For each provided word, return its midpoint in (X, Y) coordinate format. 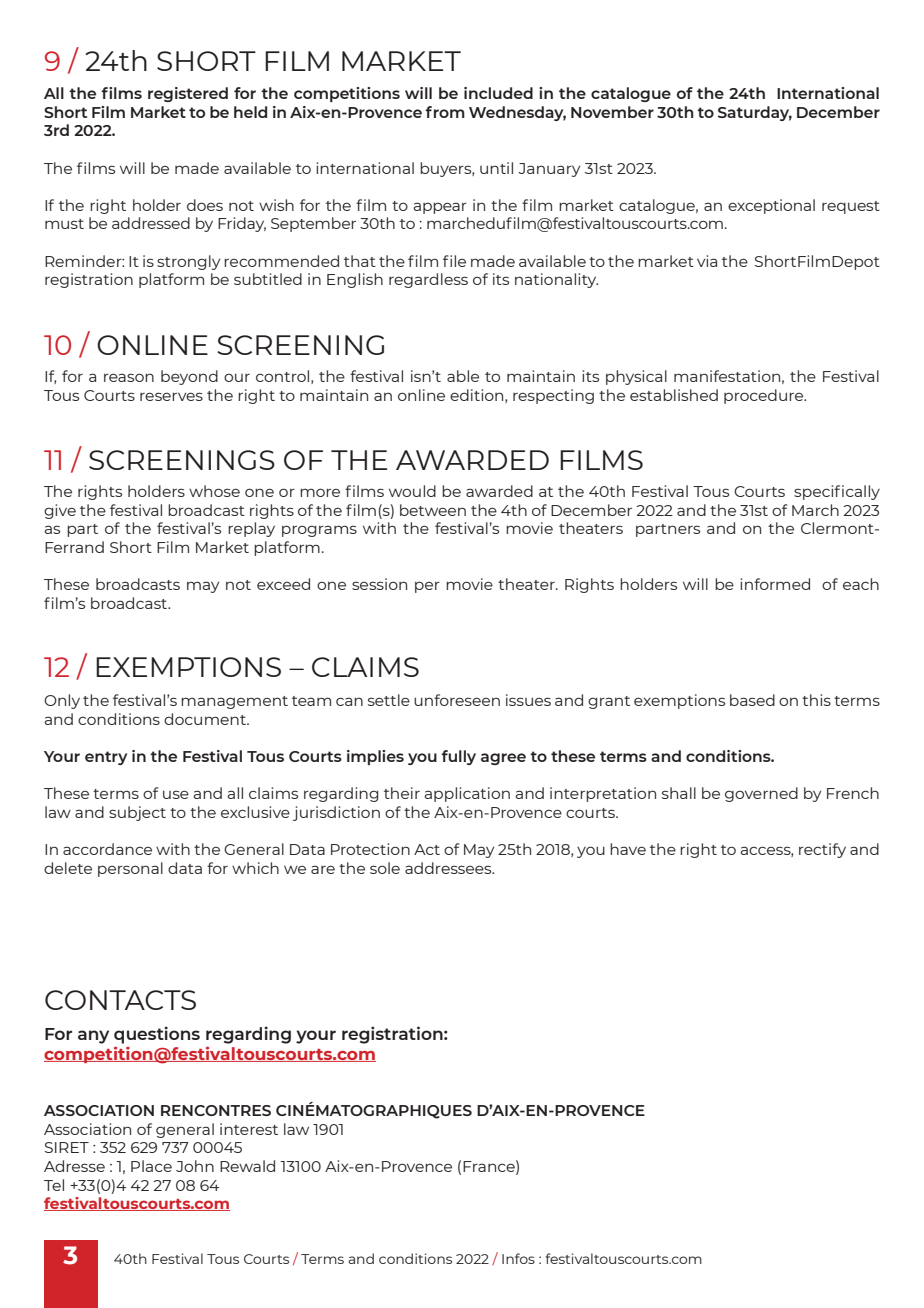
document (206, 719)
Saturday (755, 113)
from (445, 112)
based (752, 700)
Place (151, 1166)
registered (188, 94)
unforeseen (457, 700)
